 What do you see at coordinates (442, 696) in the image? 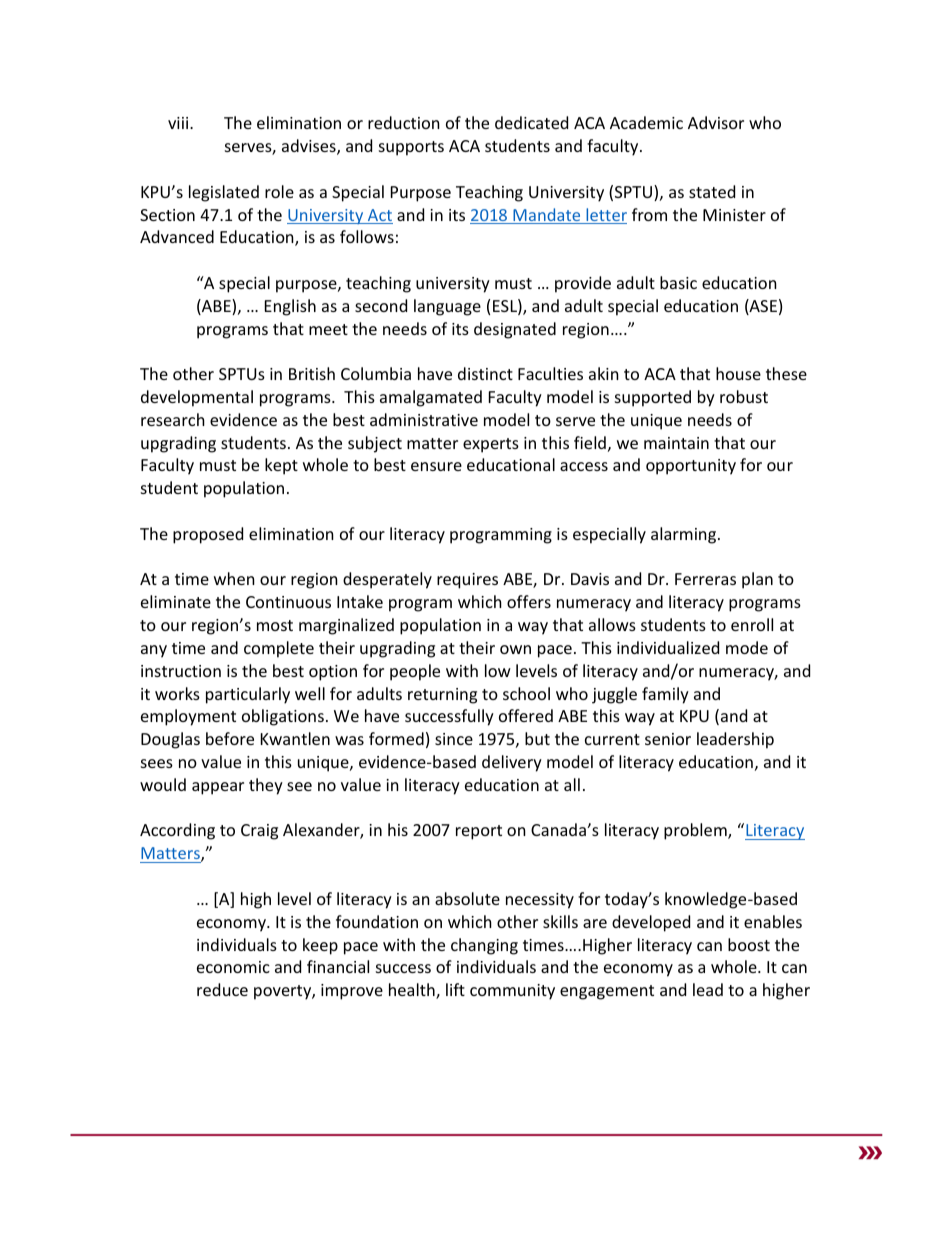
I see `returning` at bounding box center [442, 696].
